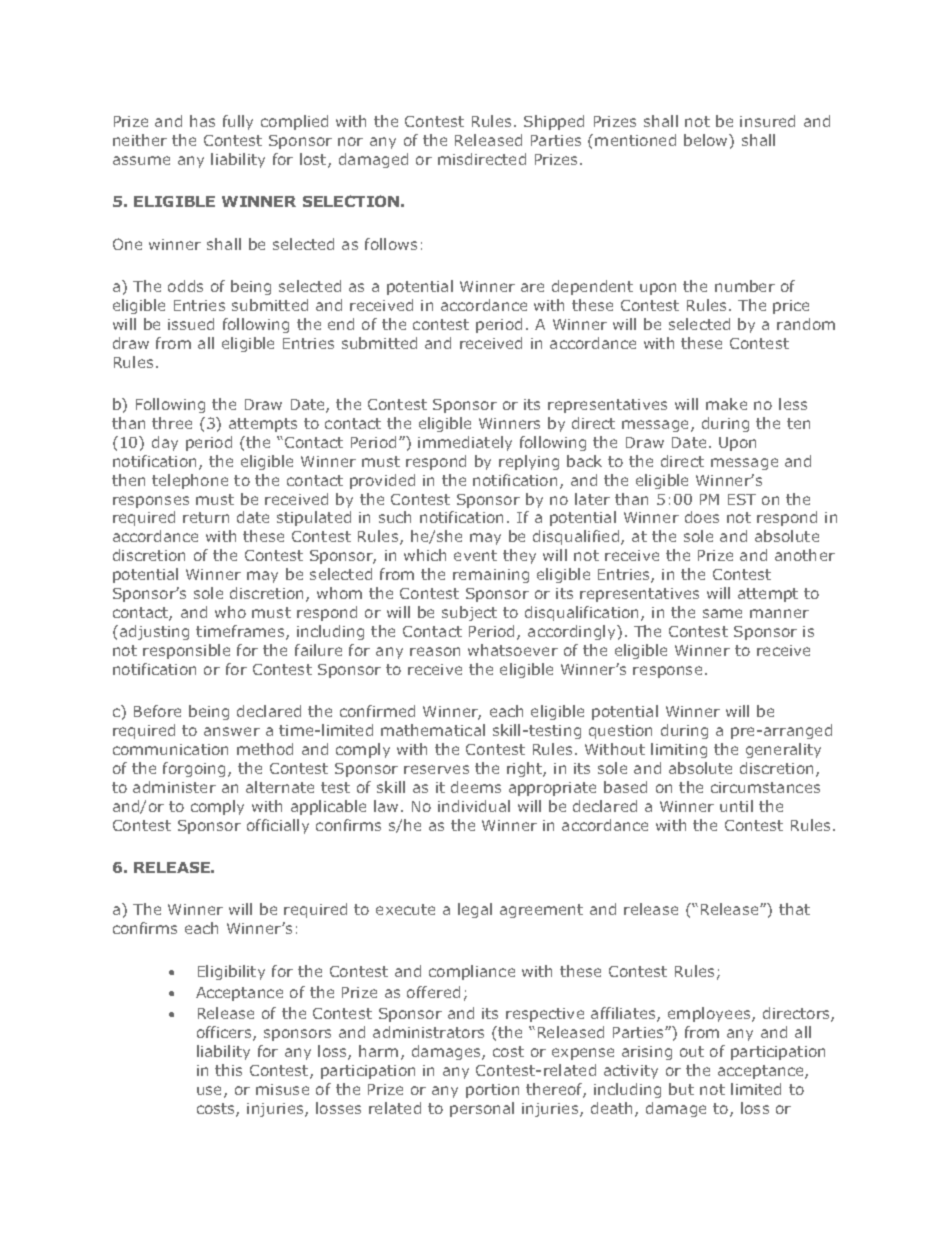 The height and width of the screenshot is (1233, 952). What do you see at coordinates (186, 651) in the screenshot?
I see `responsible` at bounding box center [186, 651].
